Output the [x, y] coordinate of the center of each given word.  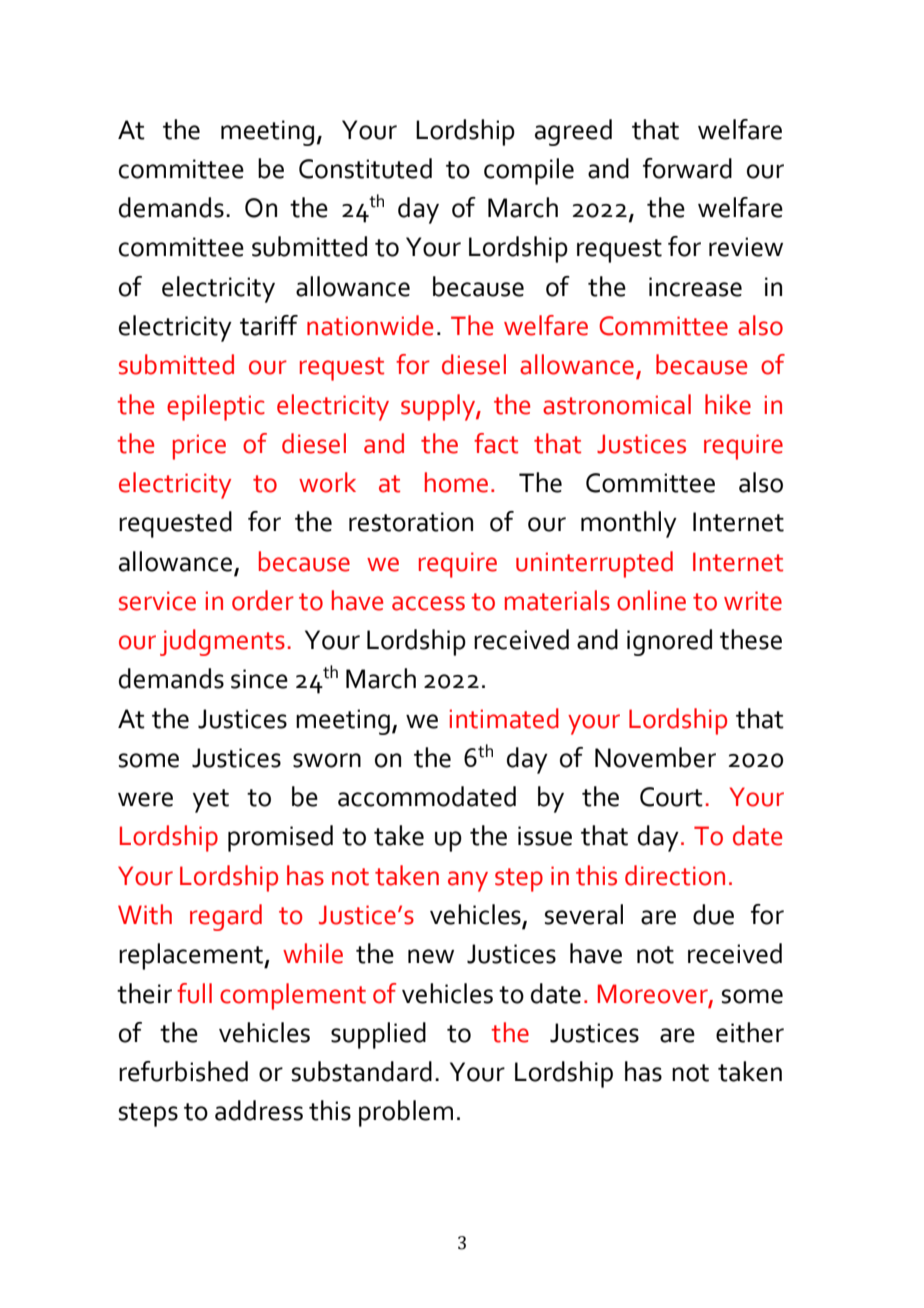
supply [439, 407]
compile [529, 171]
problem [406, 1113]
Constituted [365, 168]
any [468, 881]
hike [728, 404]
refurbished [183, 1071]
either [750, 1032]
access [428, 603]
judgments [222, 642]
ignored [669, 642]
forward [687, 168]
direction [675, 875]
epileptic [216, 407]
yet [211, 801]
